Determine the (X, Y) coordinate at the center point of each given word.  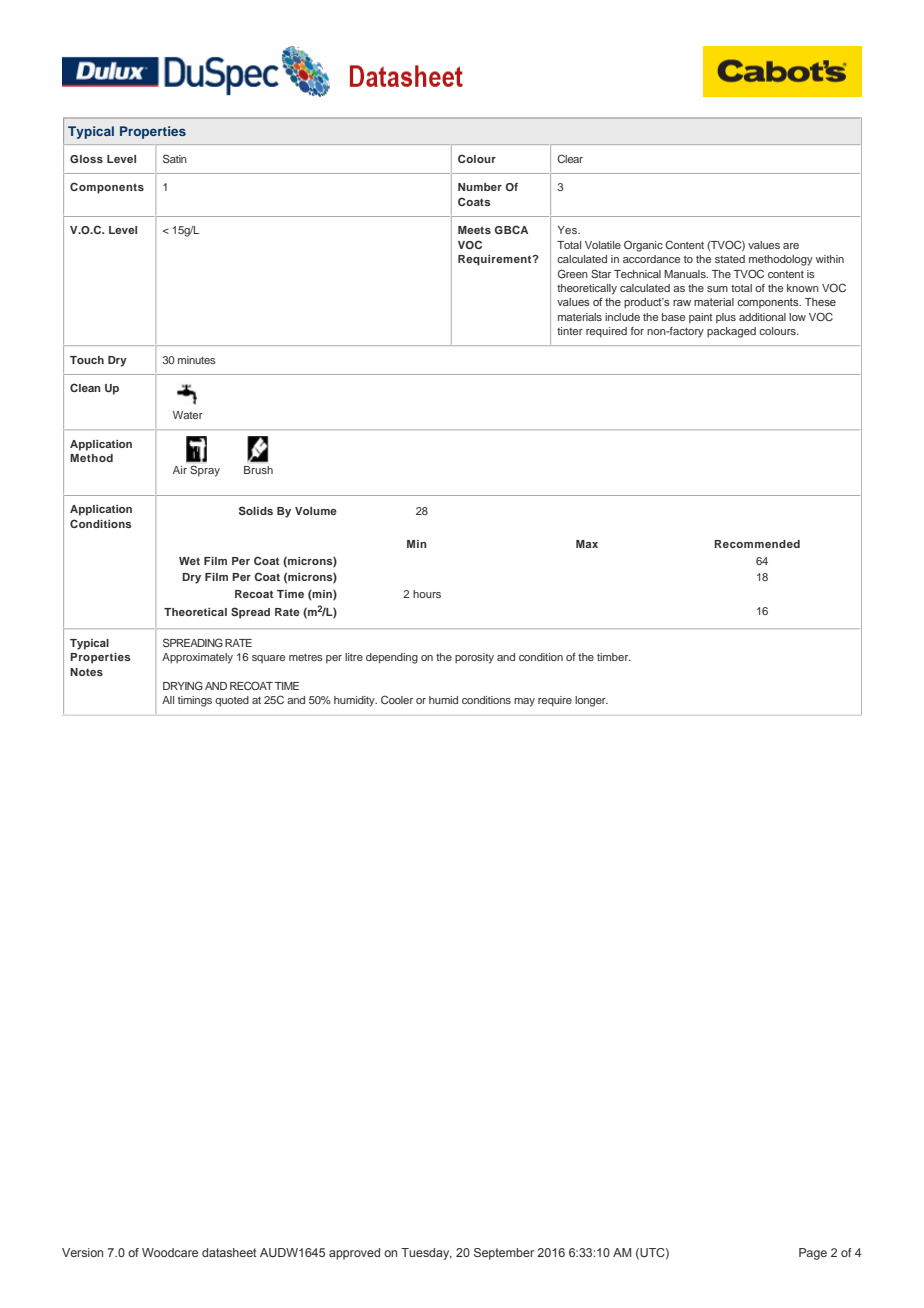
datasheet (229, 1252)
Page (813, 1254)
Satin (175, 158)
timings (195, 701)
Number (480, 187)
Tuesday (426, 1254)
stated (730, 259)
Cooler (397, 699)
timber (614, 657)
